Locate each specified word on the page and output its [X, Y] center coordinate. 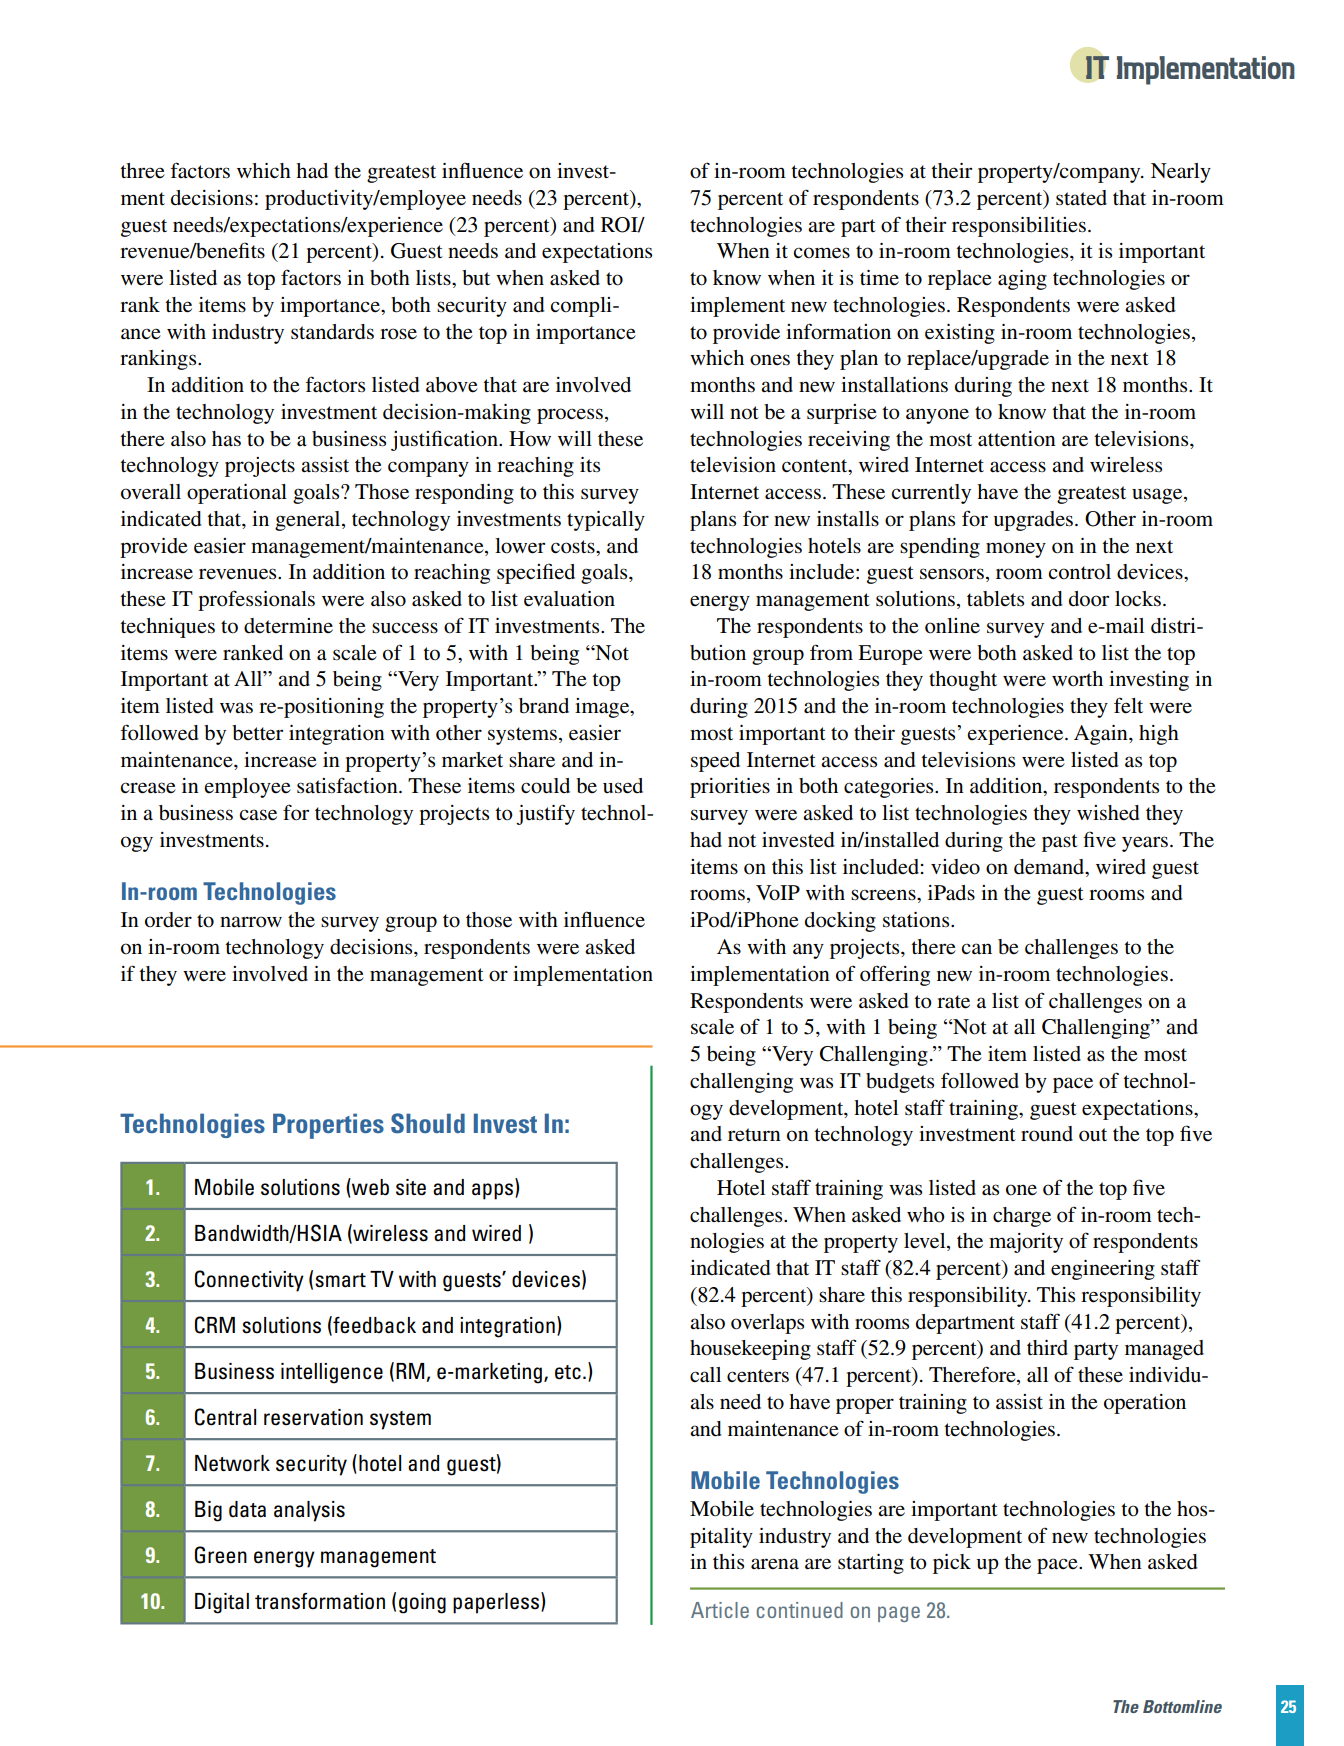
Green [221, 1555]
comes [821, 253]
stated [1081, 198]
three [142, 171]
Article [720, 1610]
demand [1050, 867]
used [623, 786]
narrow [251, 922]
